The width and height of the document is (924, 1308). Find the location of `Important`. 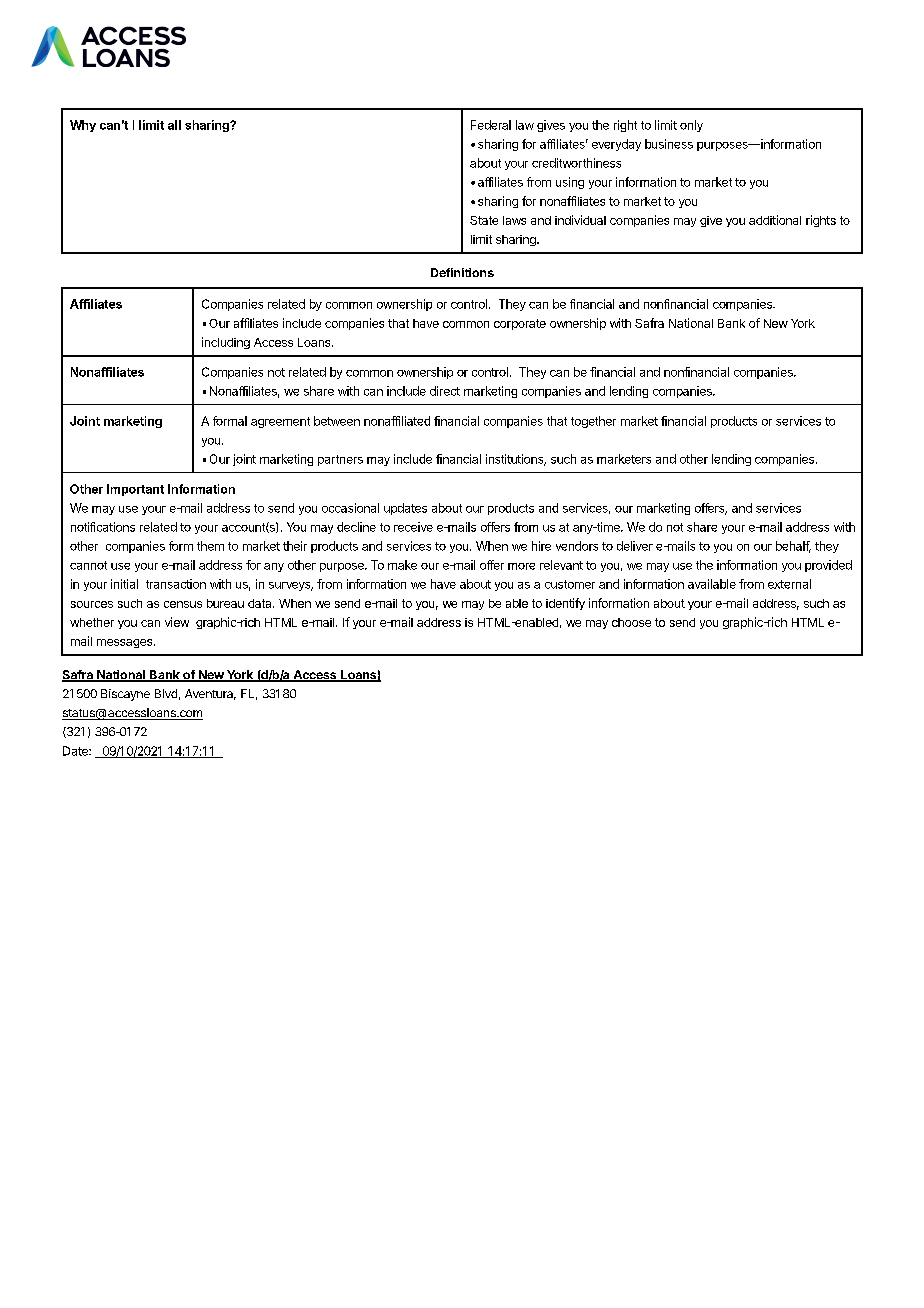

Important is located at coordinates (135, 490).
